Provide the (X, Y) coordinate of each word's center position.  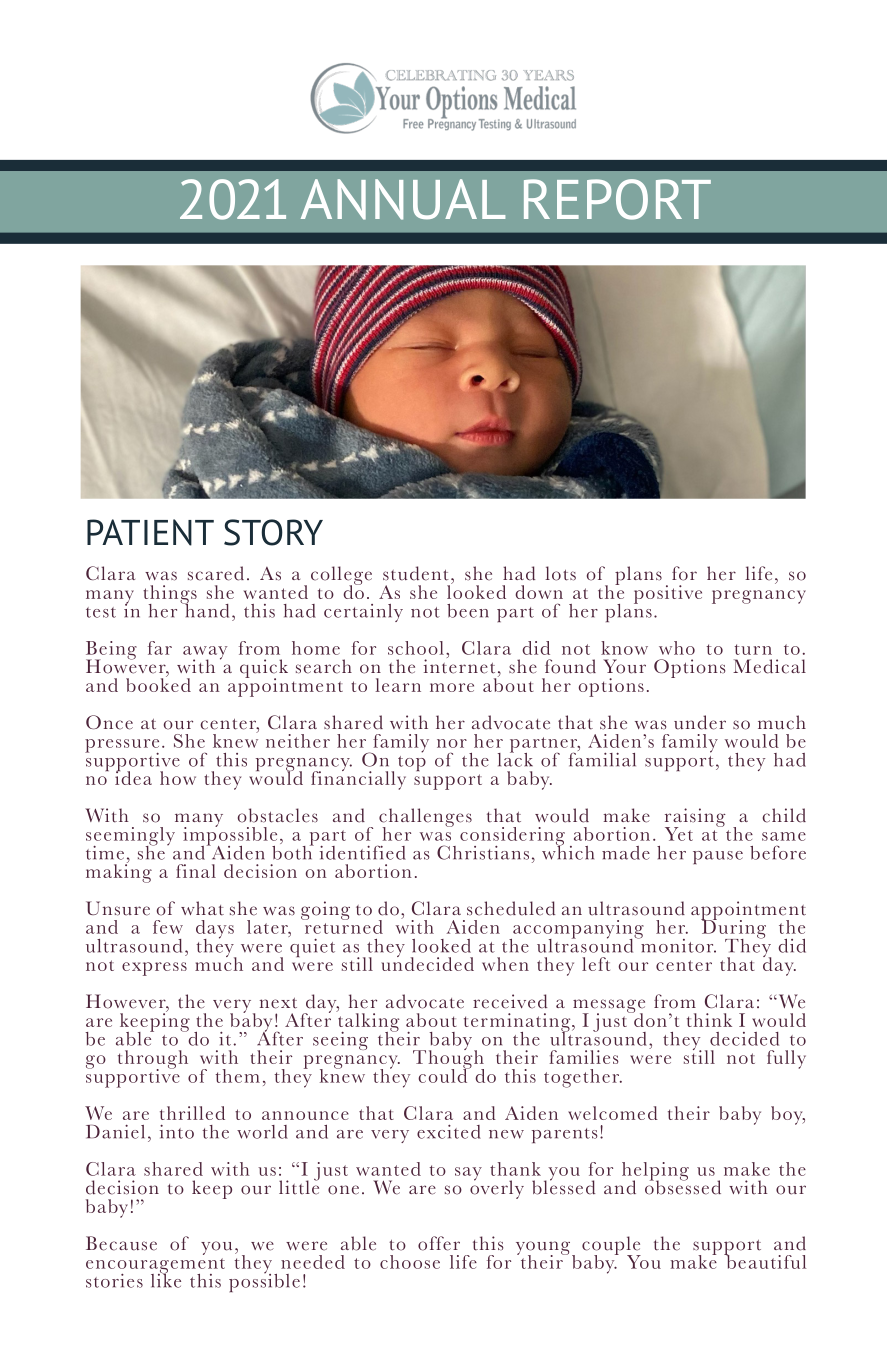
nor (452, 743)
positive (668, 594)
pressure (122, 747)
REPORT (617, 199)
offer (439, 1243)
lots (560, 573)
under (700, 722)
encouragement (155, 1267)
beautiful (765, 1261)
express (154, 969)
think (709, 1020)
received (510, 1001)
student (416, 573)
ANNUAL (403, 199)
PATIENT (150, 532)
